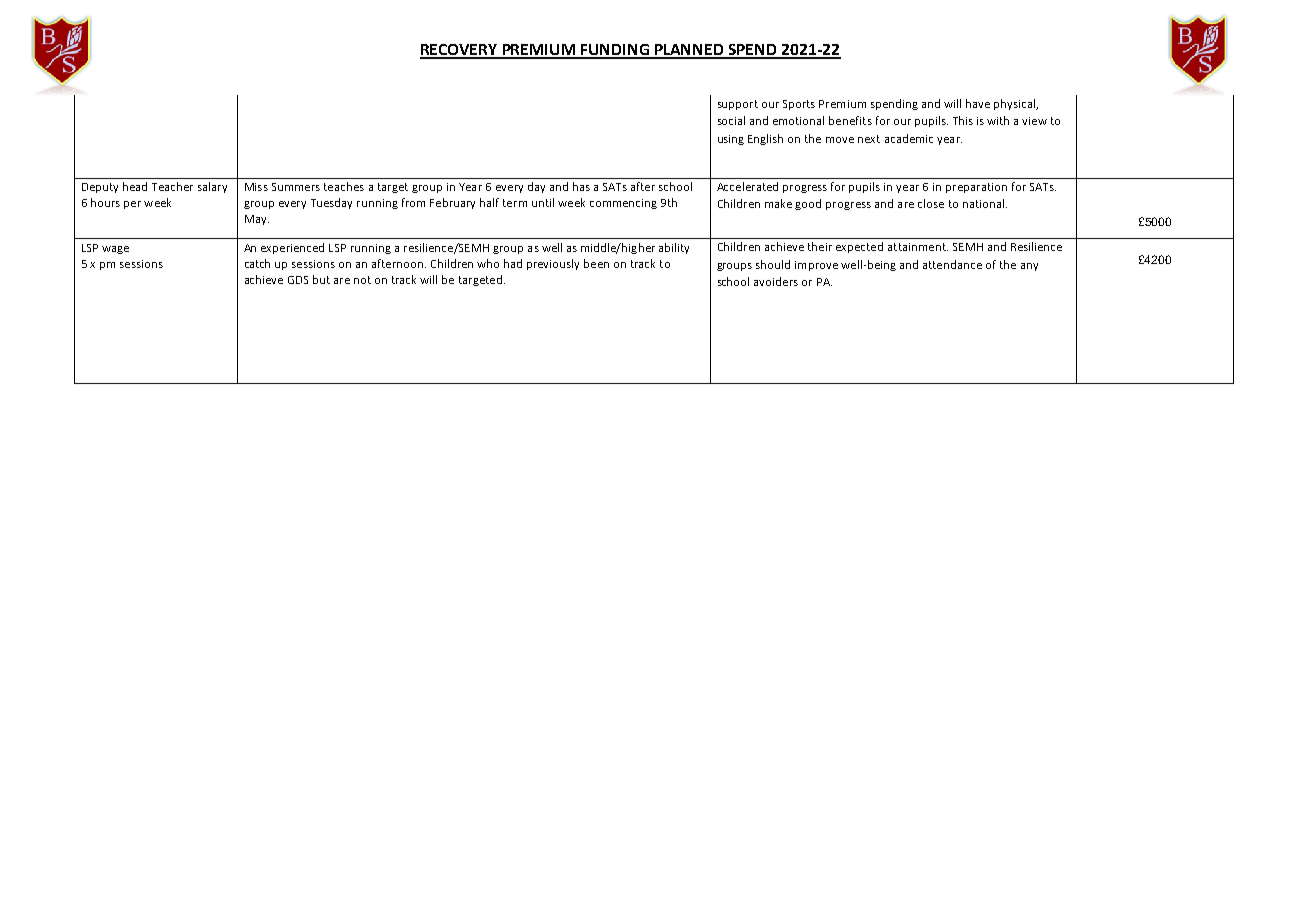  I want to click on PLANNED, so click(689, 51).
